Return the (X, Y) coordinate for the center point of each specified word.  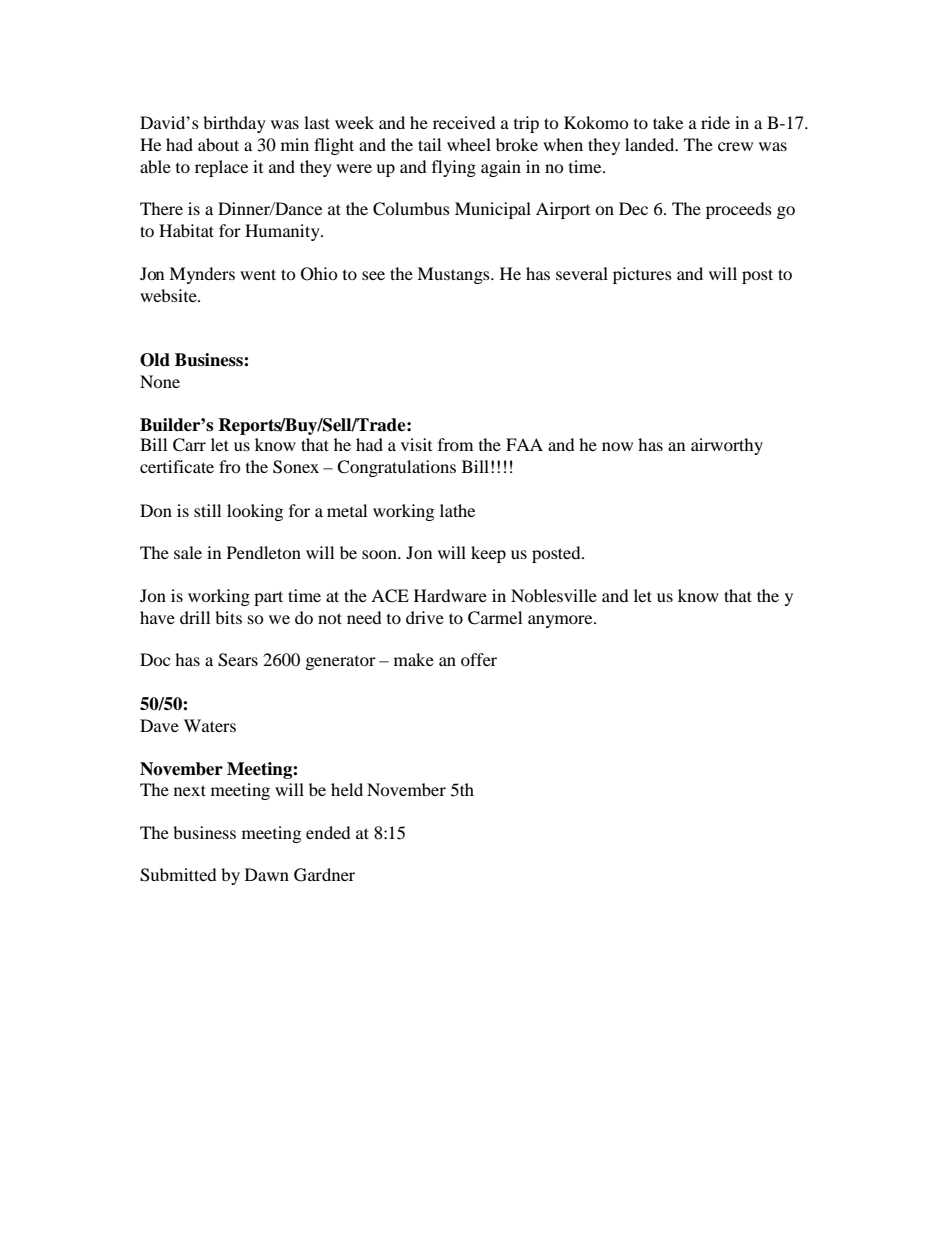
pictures (642, 275)
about (218, 144)
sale (188, 552)
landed (651, 144)
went (258, 274)
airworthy (727, 446)
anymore (561, 621)
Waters (210, 725)
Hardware (450, 595)
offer (479, 659)
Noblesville (554, 595)
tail (429, 144)
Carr (189, 445)
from (455, 444)
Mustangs (454, 275)
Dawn (267, 874)
